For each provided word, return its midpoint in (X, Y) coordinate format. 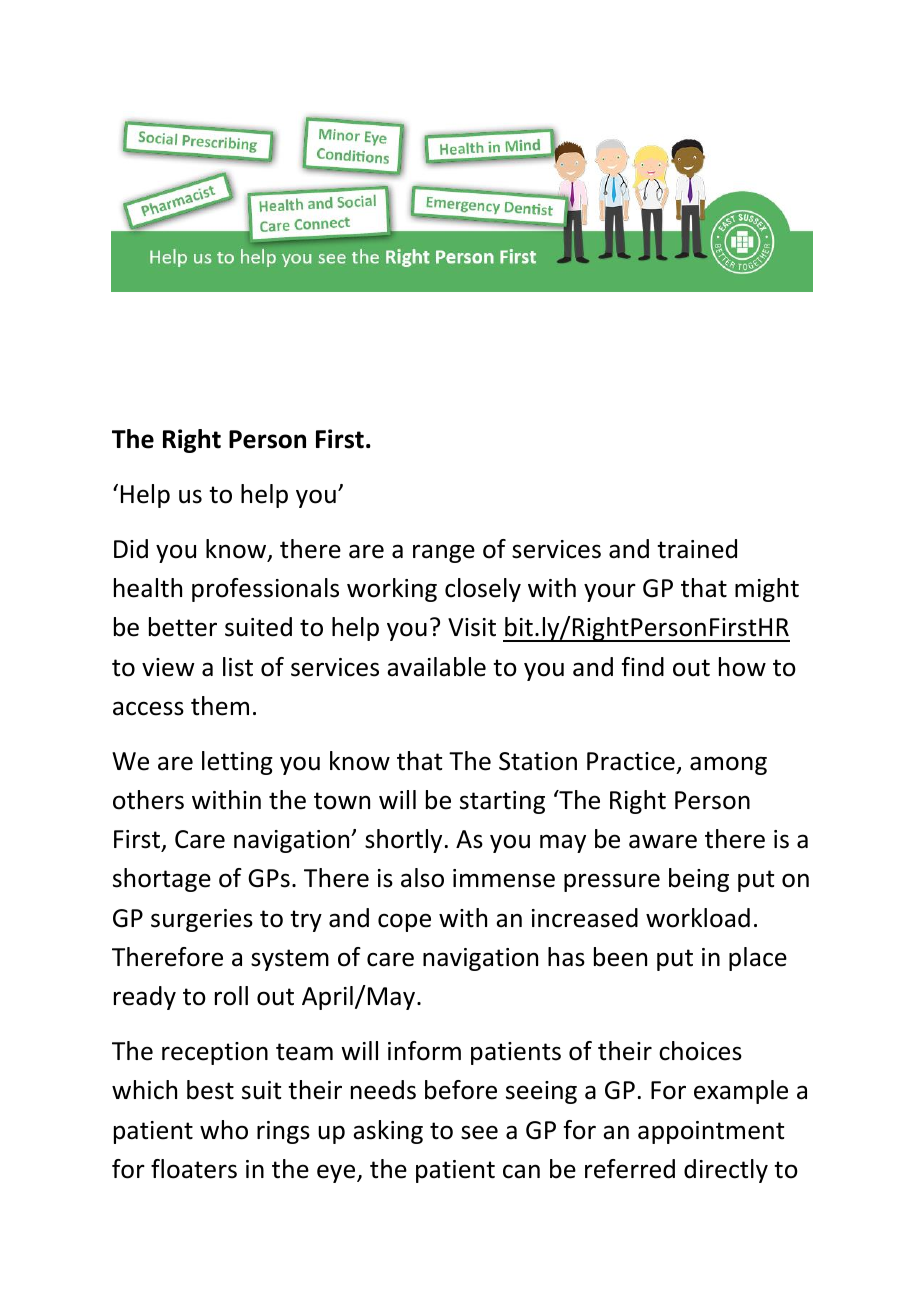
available (436, 667)
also (422, 878)
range (444, 553)
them (220, 706)
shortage (162, 880)
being (699, 880)
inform (424, 1051)
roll (231, 996)
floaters (194, 1169)
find (643, 667)
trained (697, 549)
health (148, 588)
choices (700, 1051)
